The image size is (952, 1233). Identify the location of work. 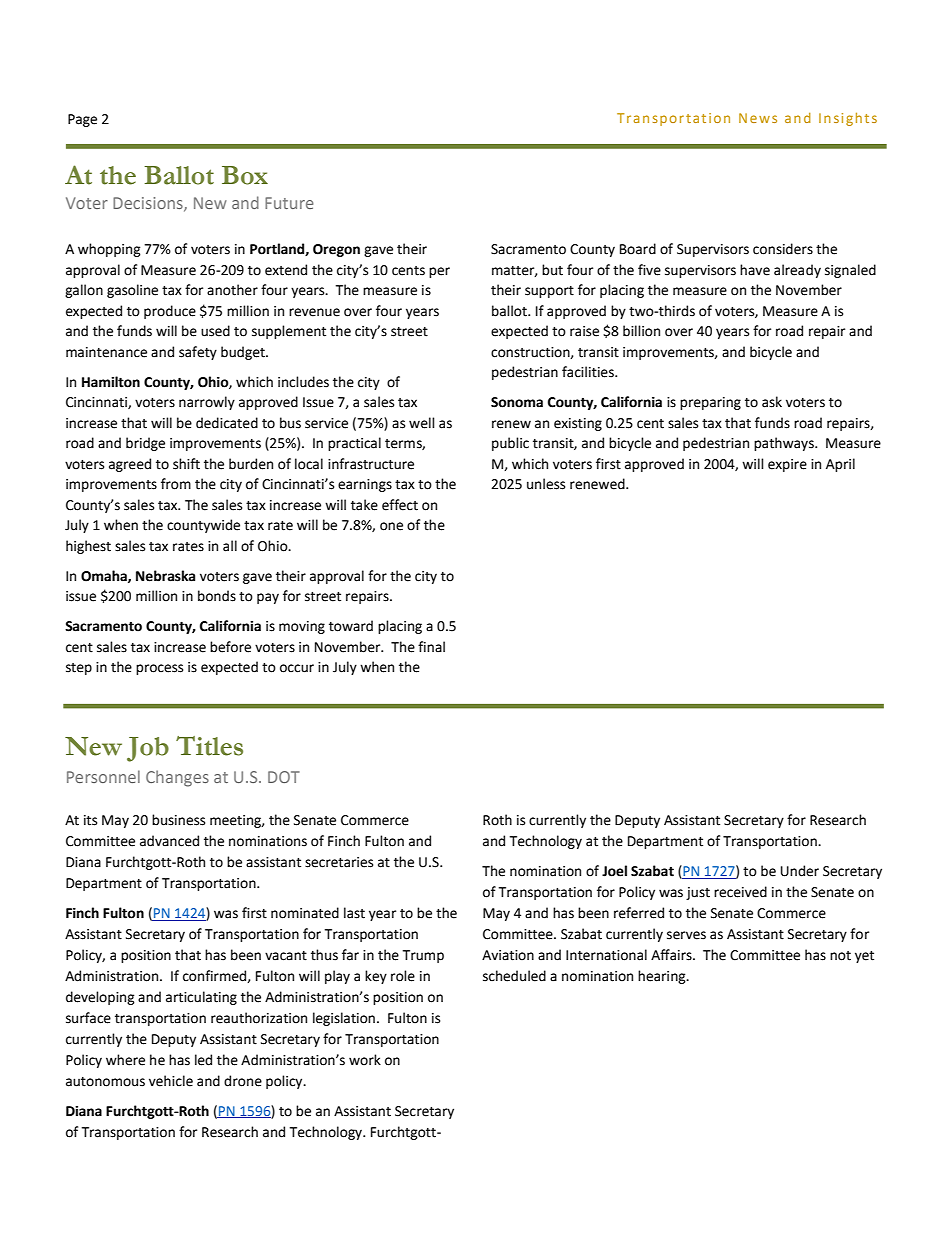
(365, 1060).
